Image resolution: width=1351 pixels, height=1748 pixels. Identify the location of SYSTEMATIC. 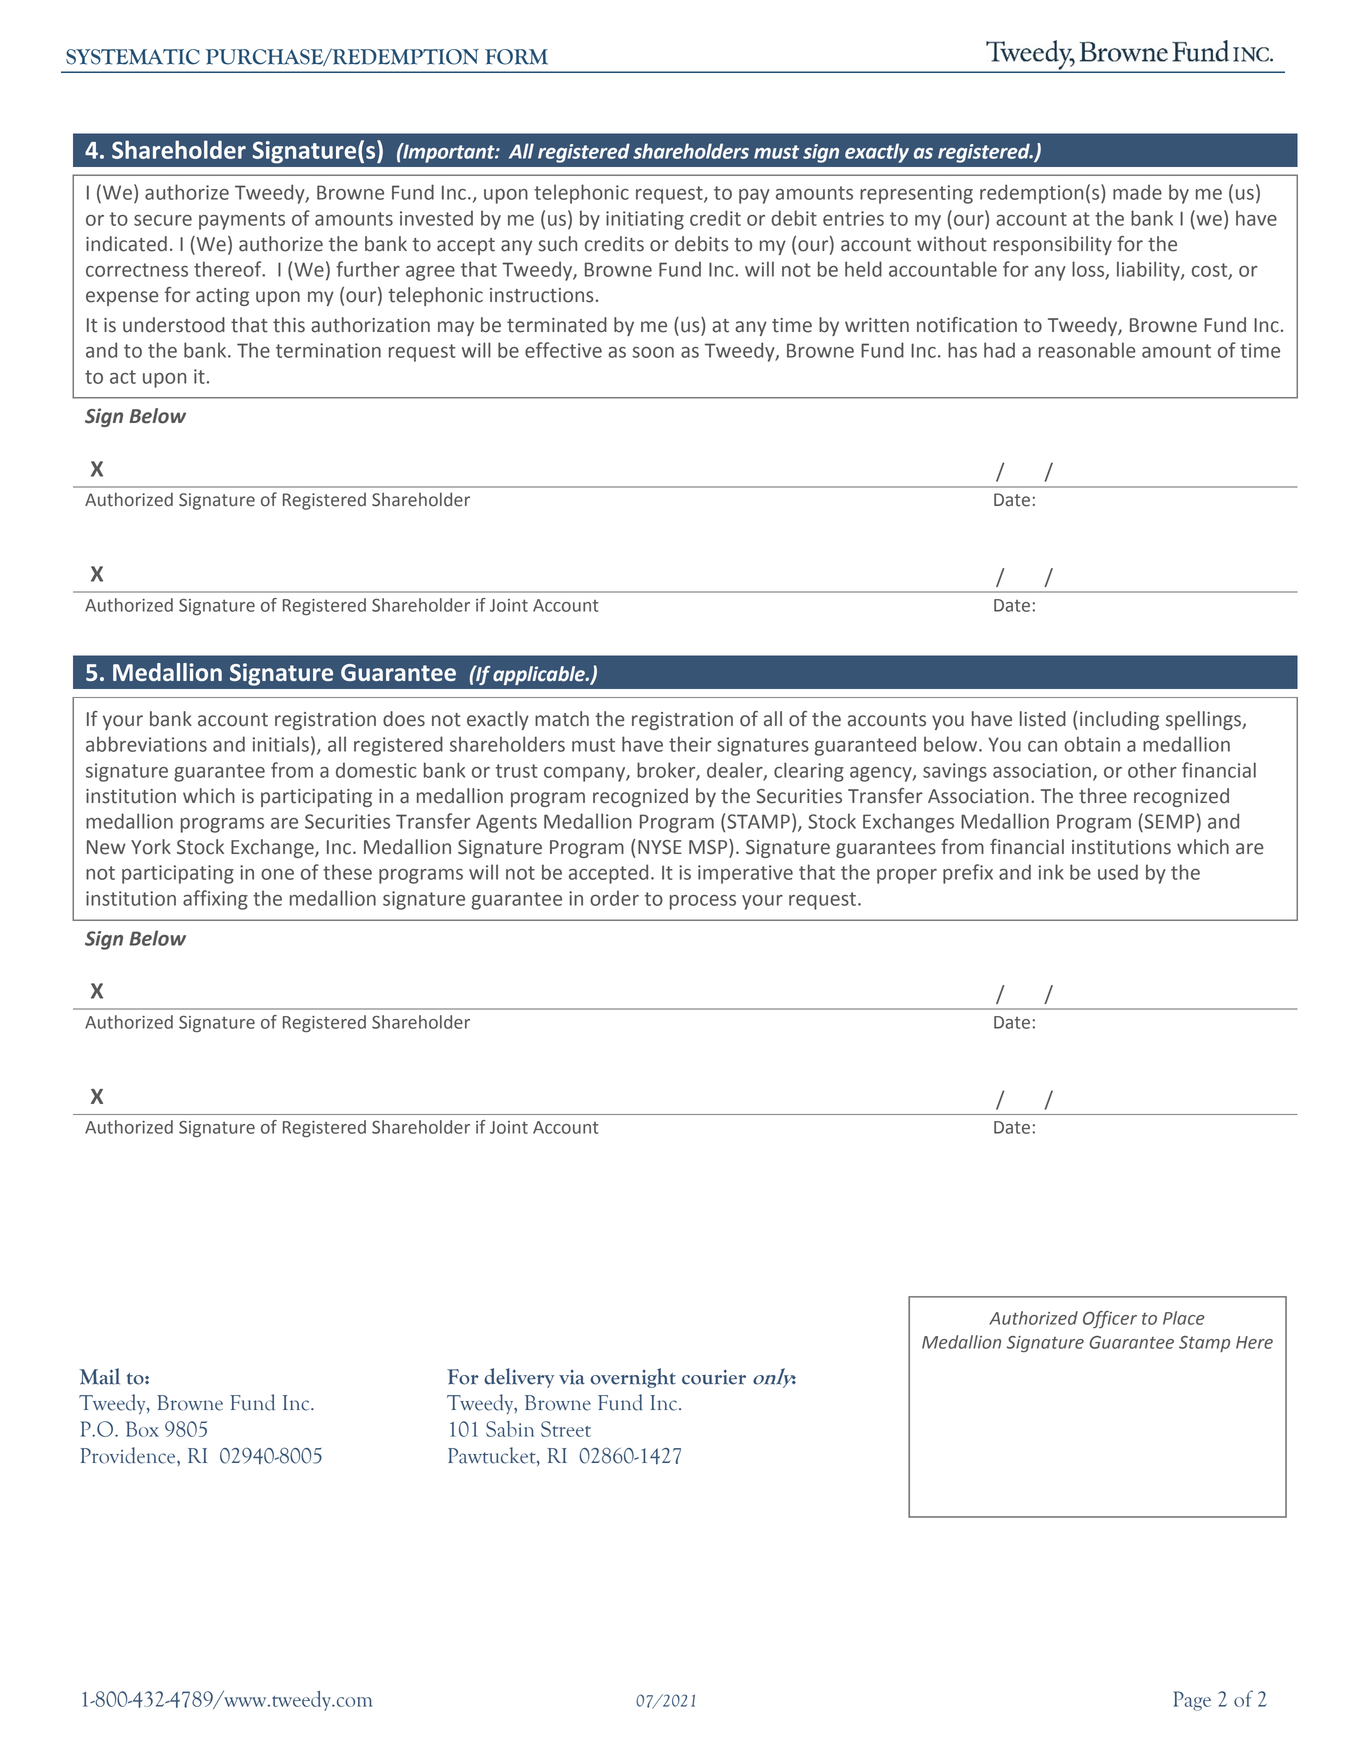
(133, 57).
